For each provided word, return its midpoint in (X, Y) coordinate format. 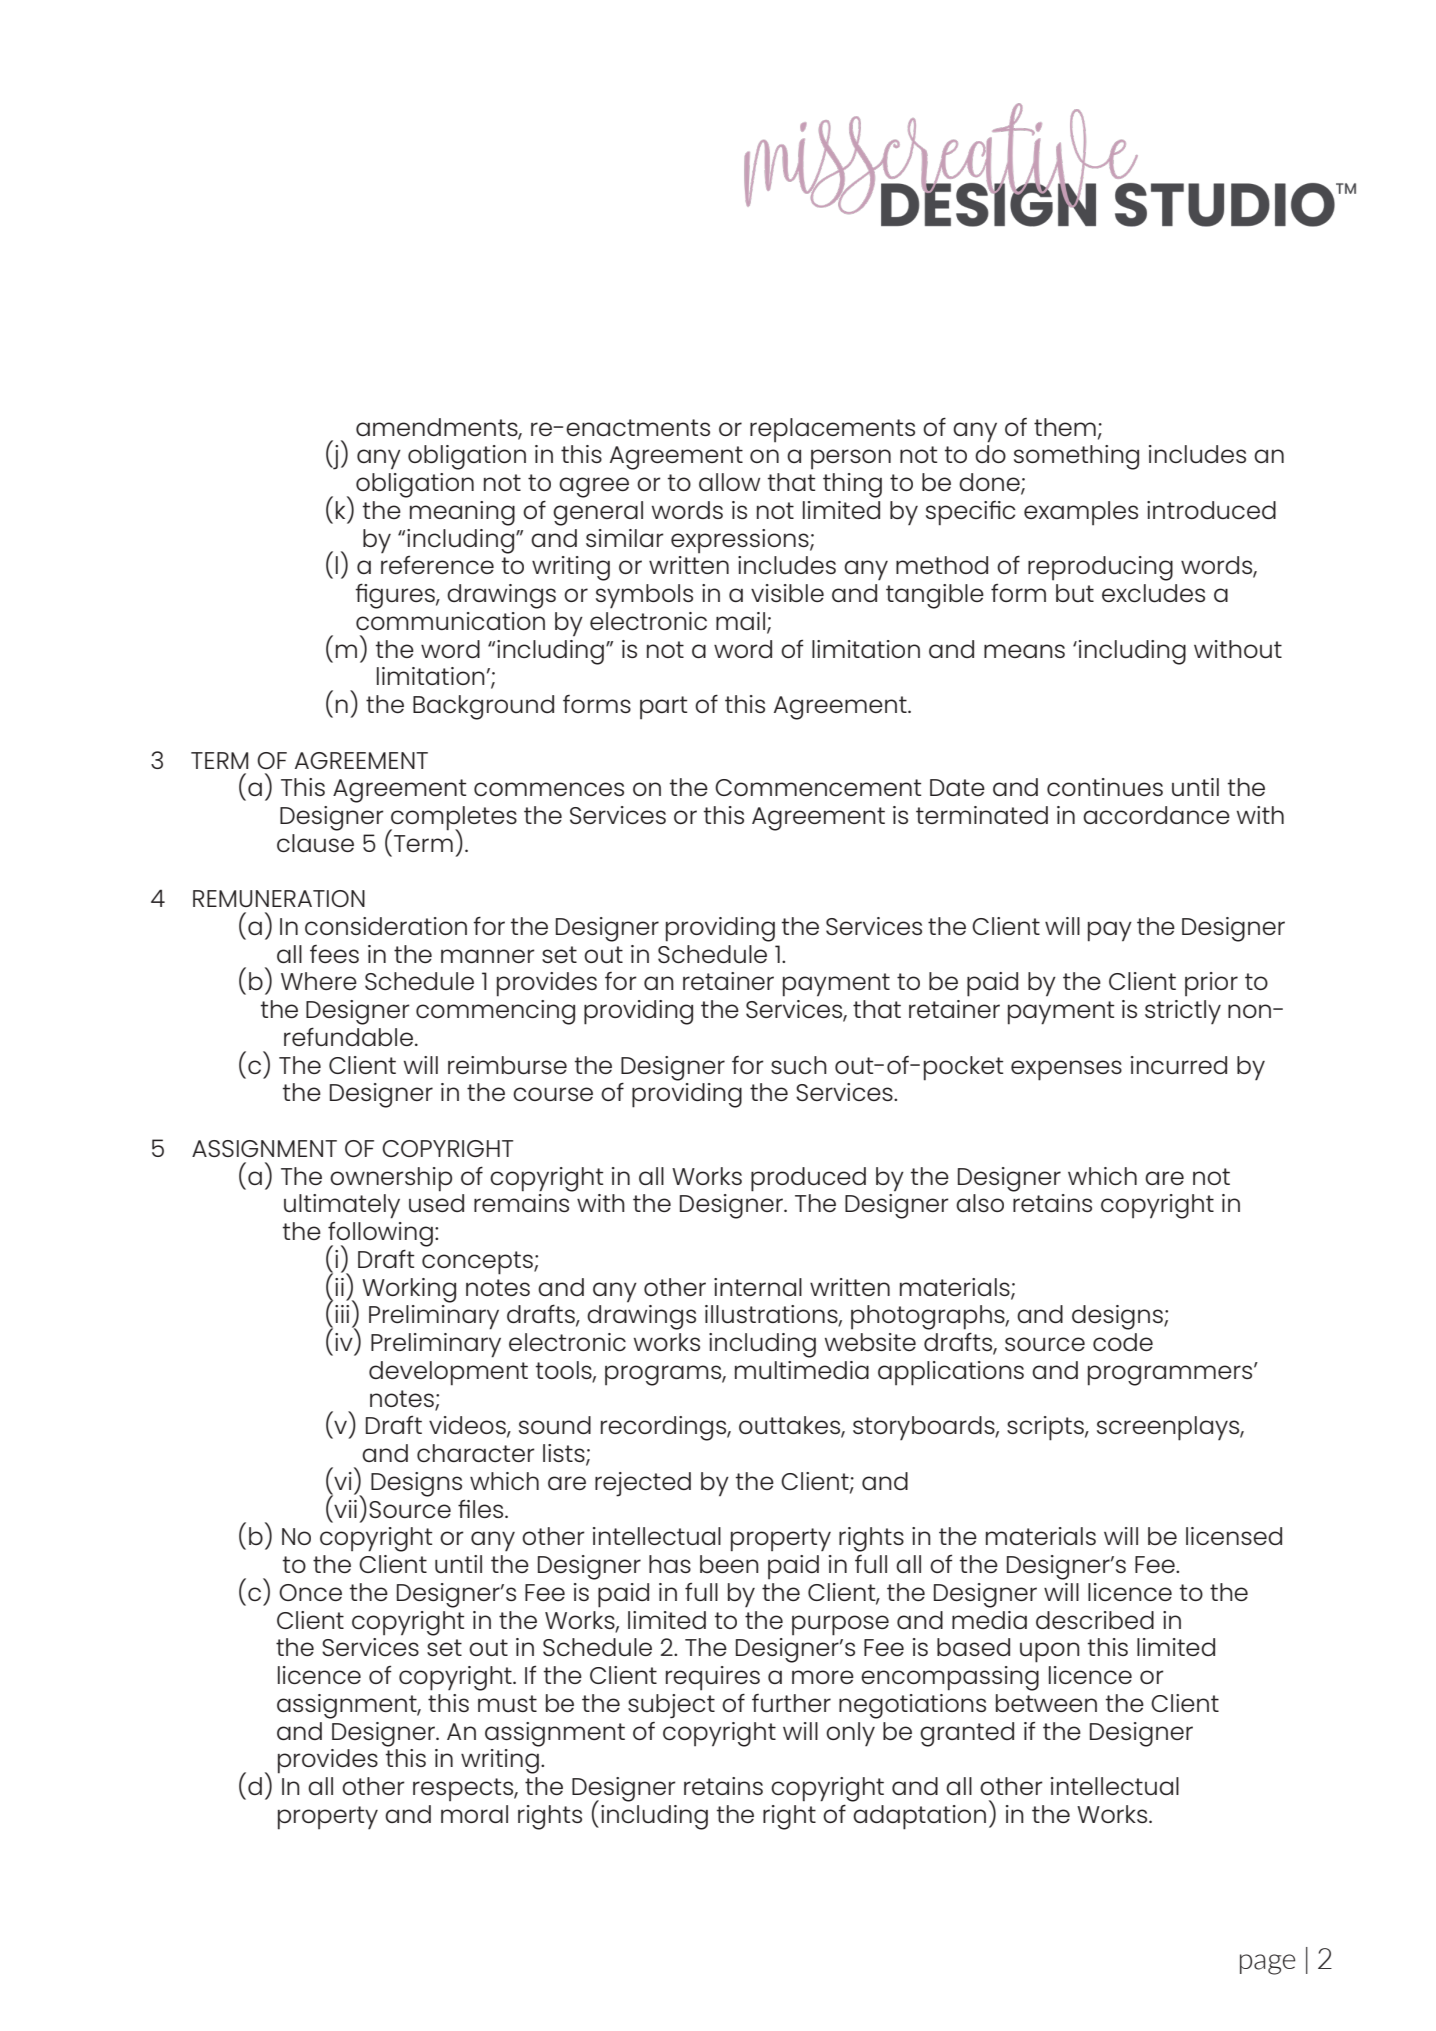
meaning (462, 513)
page (1267, 1964)
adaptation (919, 1817)
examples (1081, 513)
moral (474, 1814)
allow (729, 482)
